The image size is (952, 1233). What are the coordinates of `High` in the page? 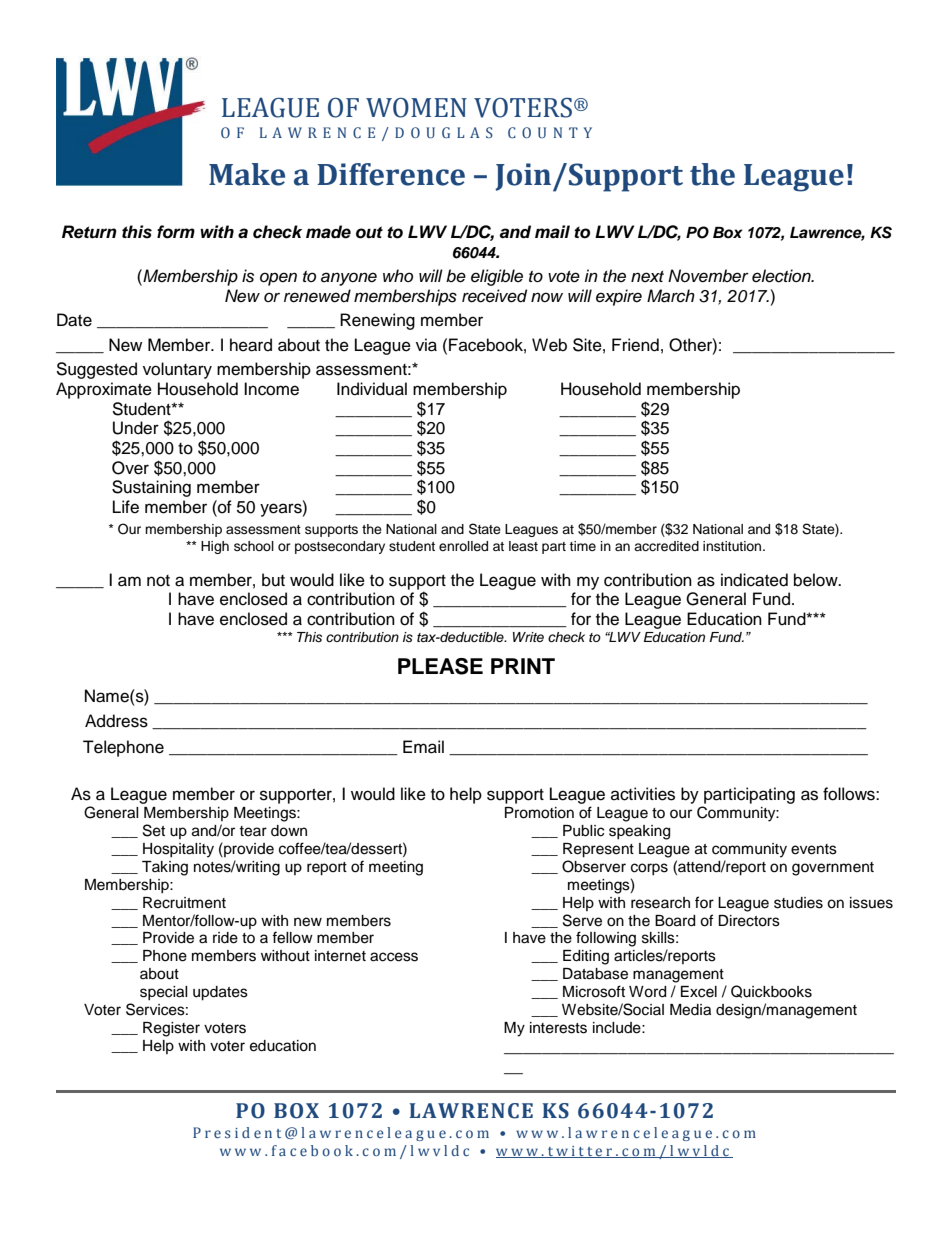 It's located at (215, 547).
